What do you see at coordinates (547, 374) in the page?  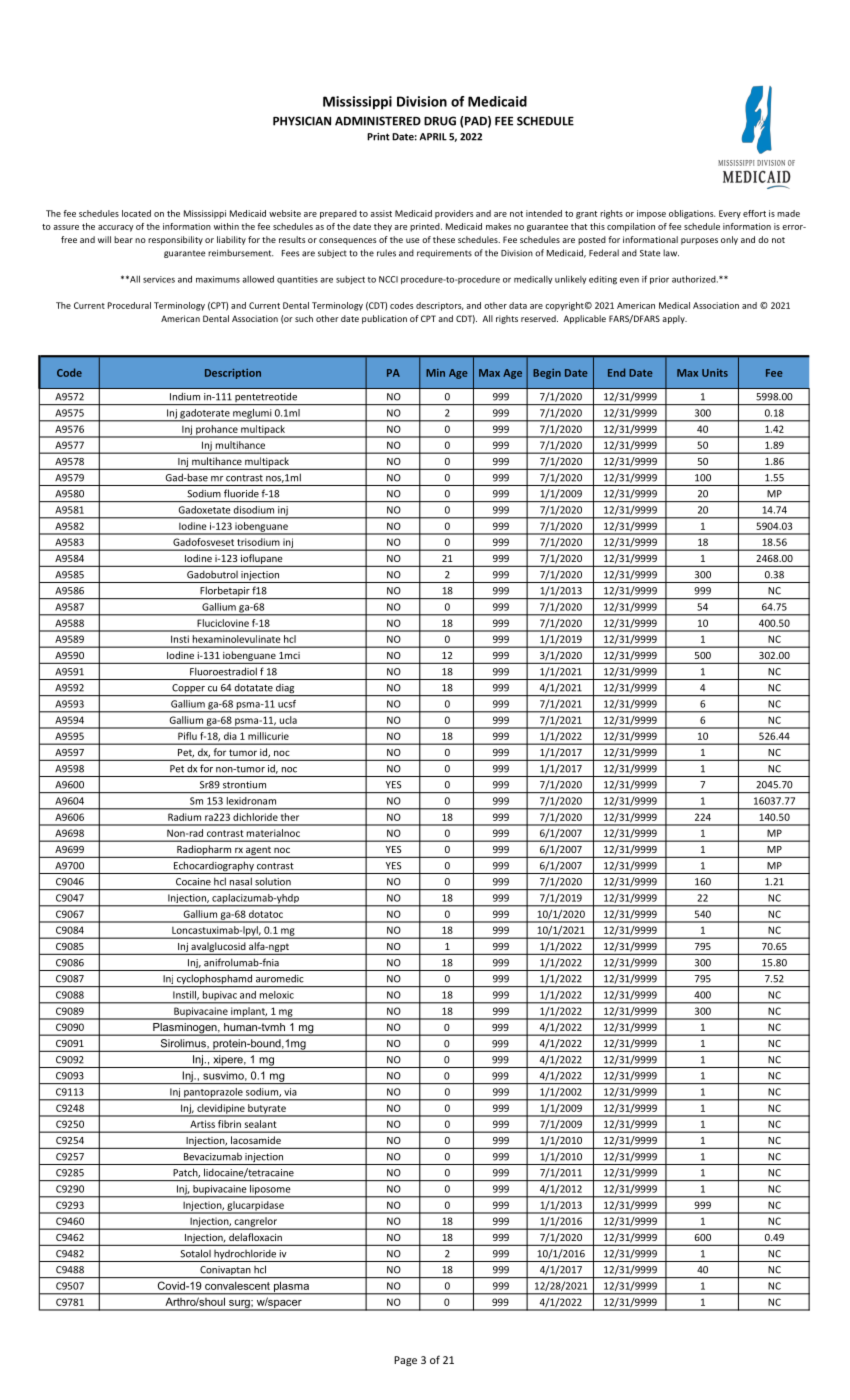 I see `Begin` at bounding box center [547, 374].
